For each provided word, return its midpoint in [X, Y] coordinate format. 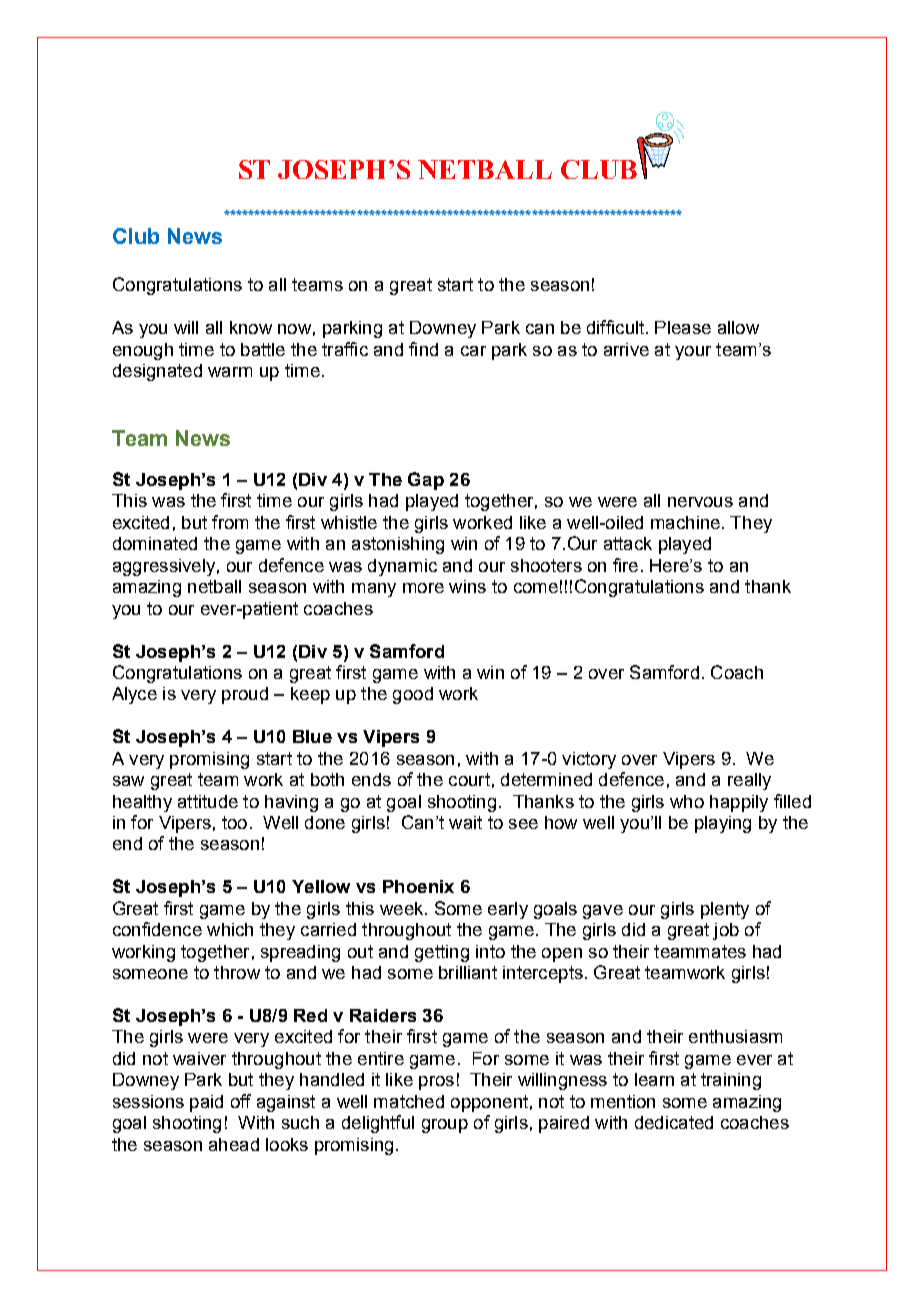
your [693, 353]
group [445, 1126]
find [423, 349]
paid [206, 1103]
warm [230, 372]
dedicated [674, 1122]
